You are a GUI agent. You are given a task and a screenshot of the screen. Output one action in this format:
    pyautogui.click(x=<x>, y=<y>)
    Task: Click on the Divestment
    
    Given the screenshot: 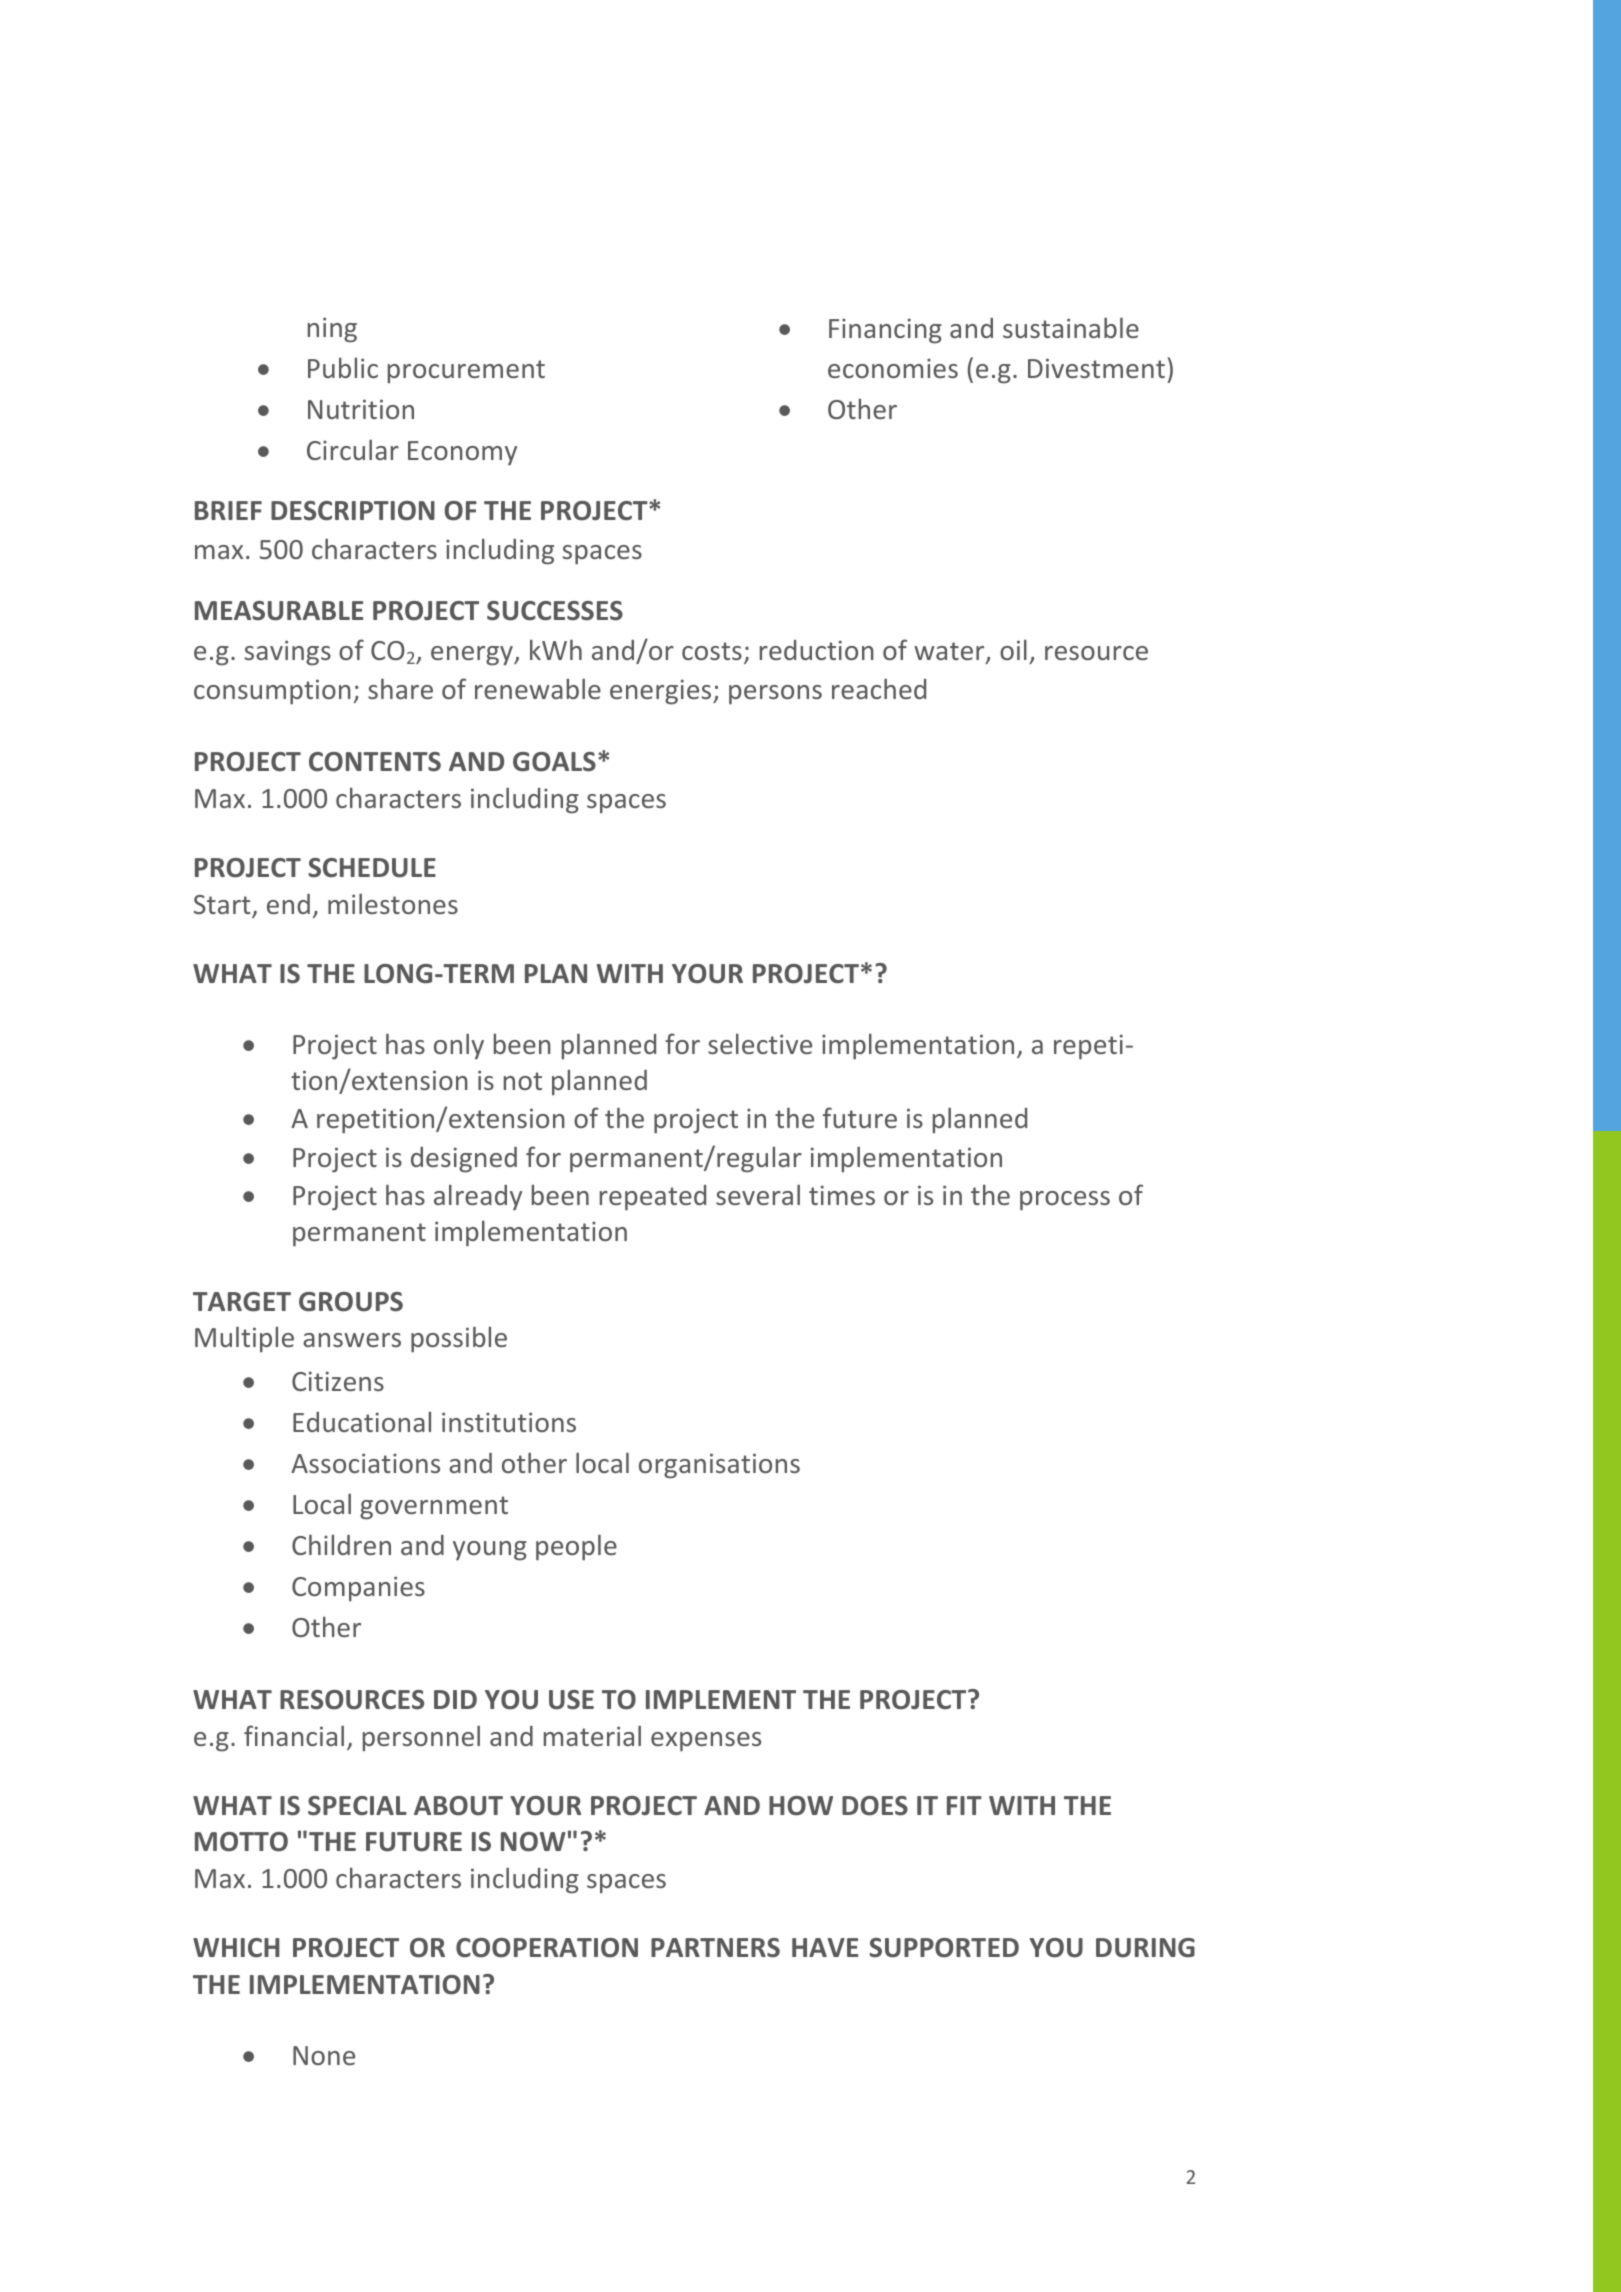 What is the action you would take?
    pyautogui.click(x=1096, y=368)
